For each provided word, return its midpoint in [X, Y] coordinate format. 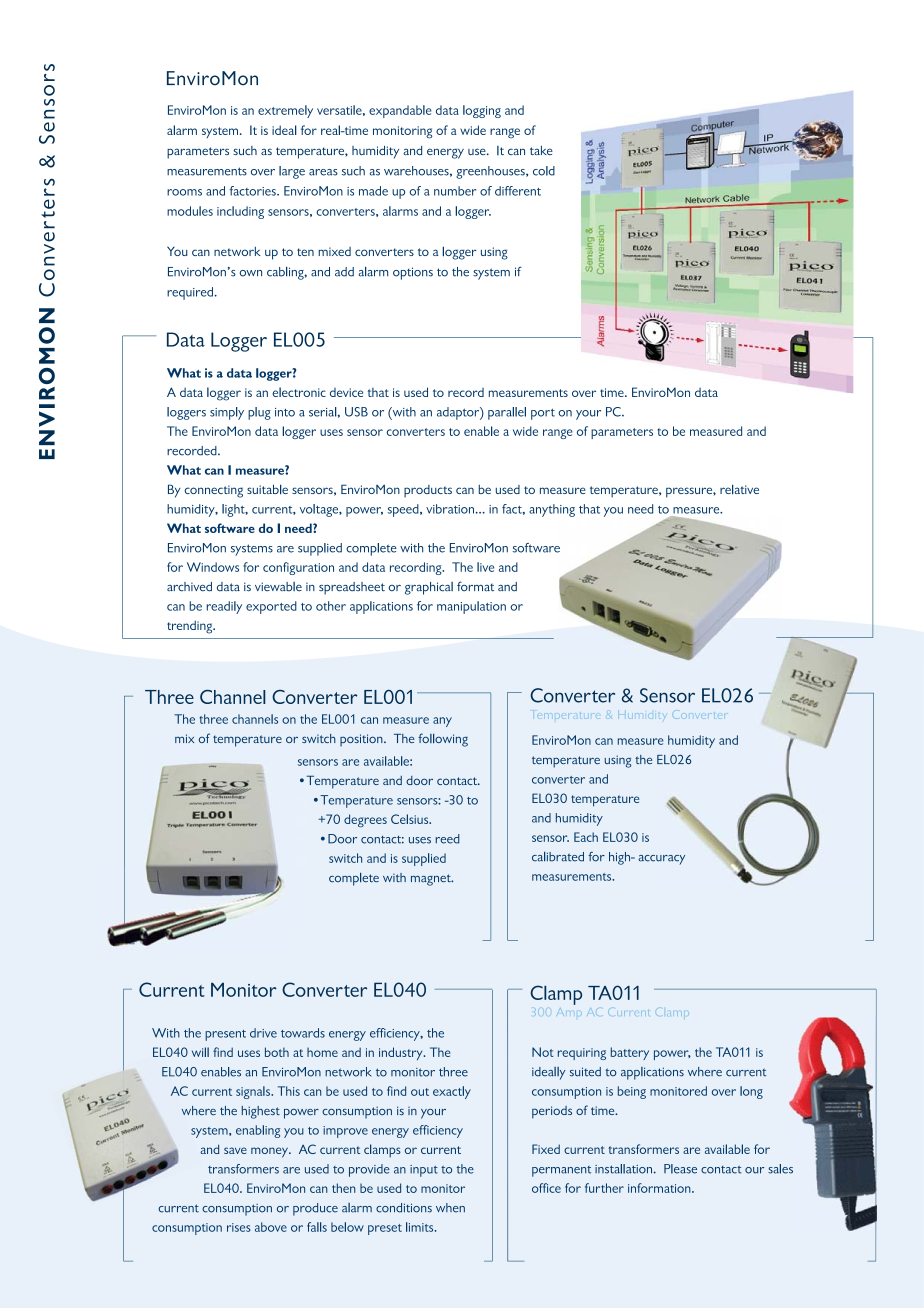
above [271, 1227]
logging [482, 111]
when [450, 1208]
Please [680, 1169]
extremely [285, 111]
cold [544, 171]
